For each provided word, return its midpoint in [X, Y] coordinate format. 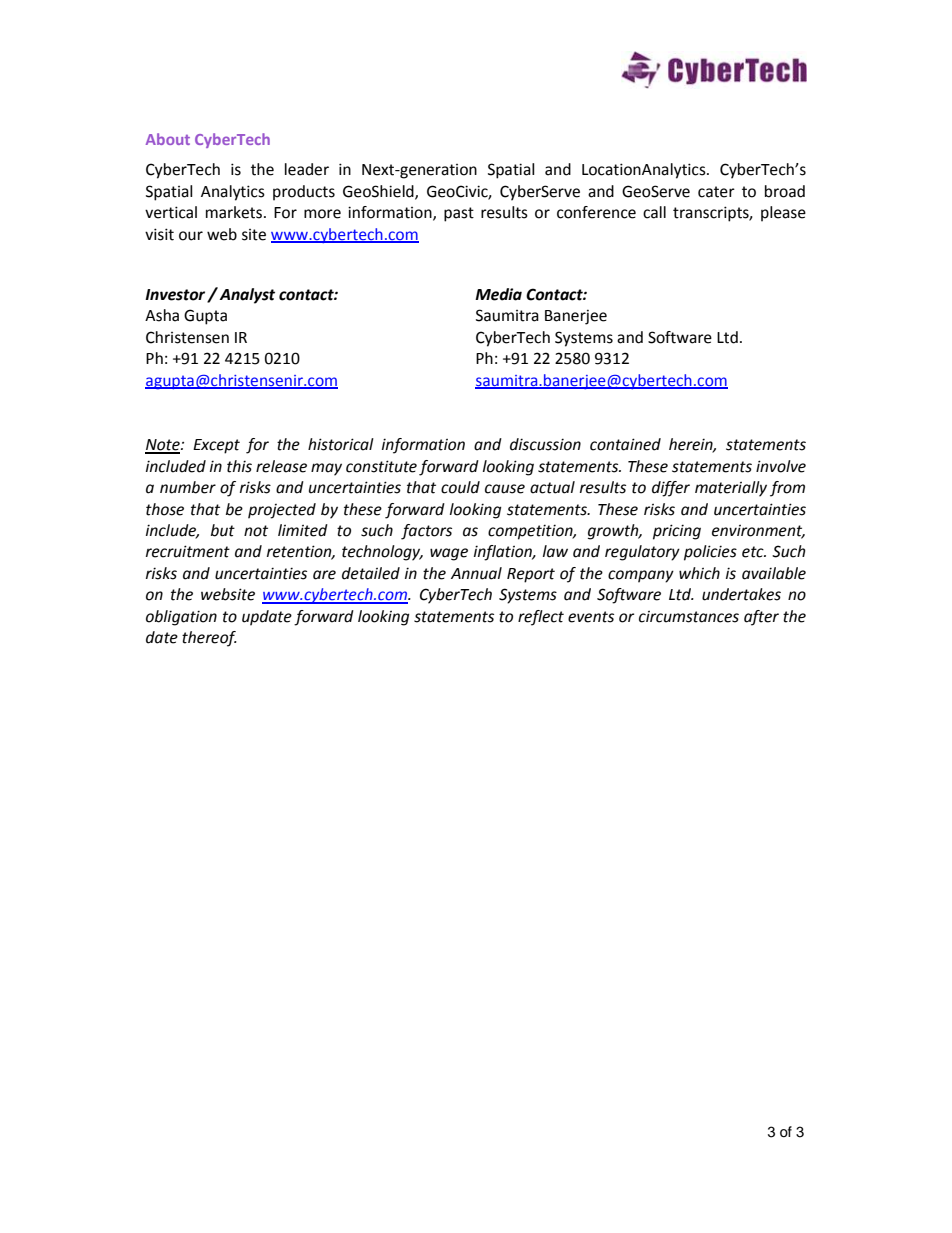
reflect [541, 618]
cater [716, 192]
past [459, 214]
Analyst [247, 296]
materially [731, 489]
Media [498, 294]
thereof [209, 639]
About [168, 139]
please [783, 214]
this [239, 466]
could [460, 487]
